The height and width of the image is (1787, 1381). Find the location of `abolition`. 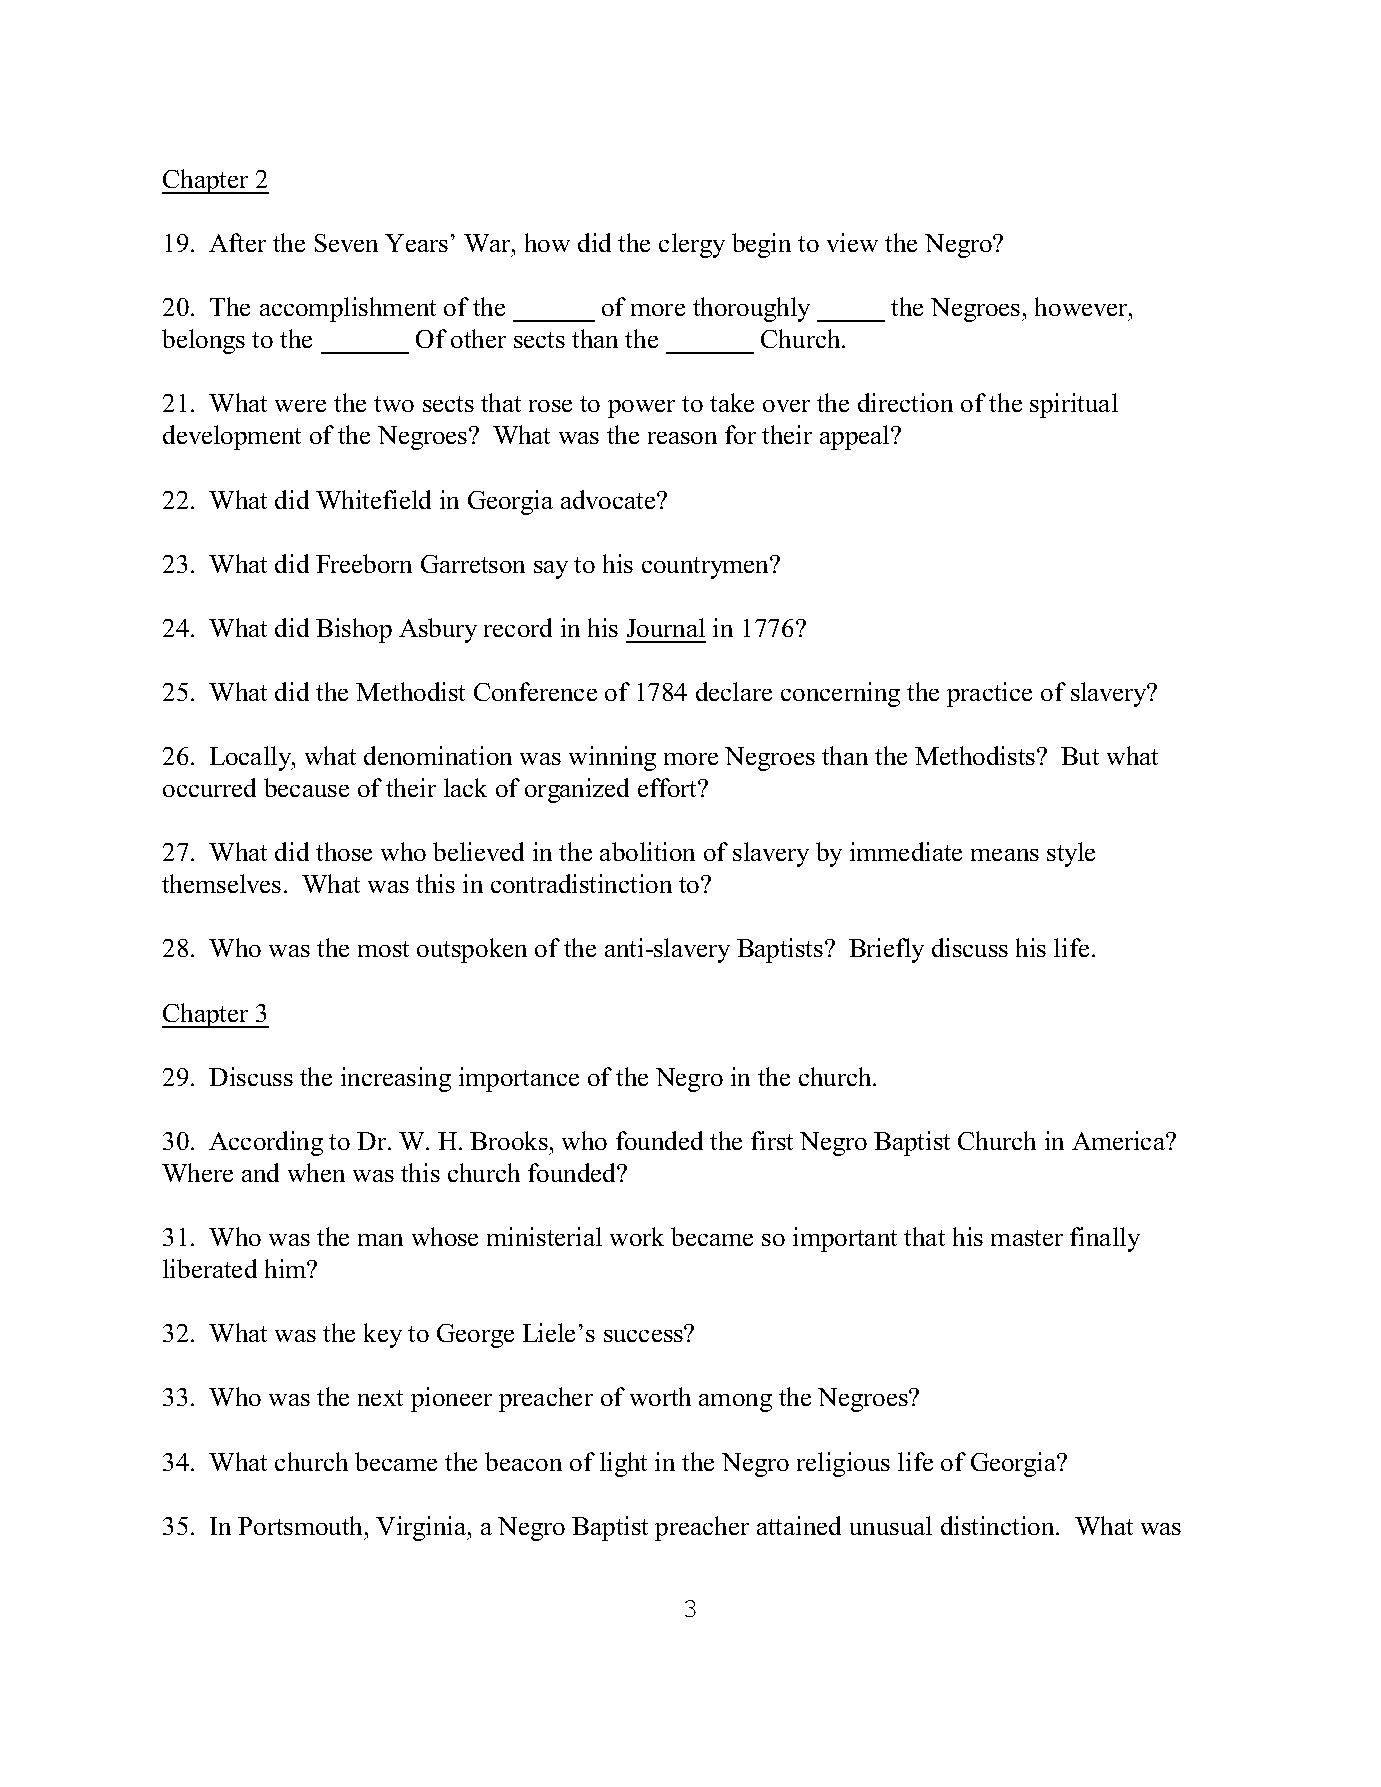

abolition is located at coordinates (647, 851).
